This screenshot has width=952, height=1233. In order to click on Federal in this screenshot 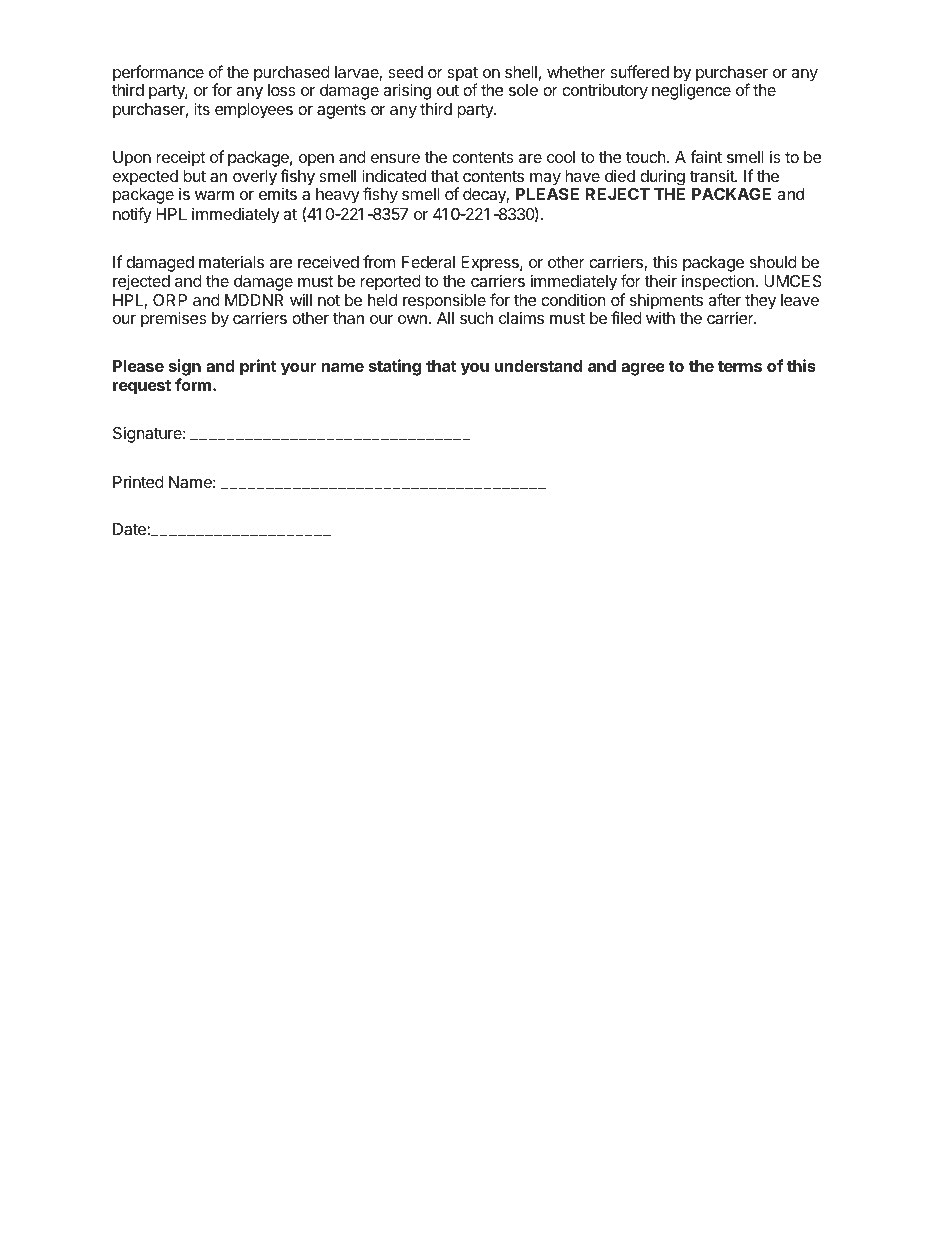, I will do `click(428, 262)`.
